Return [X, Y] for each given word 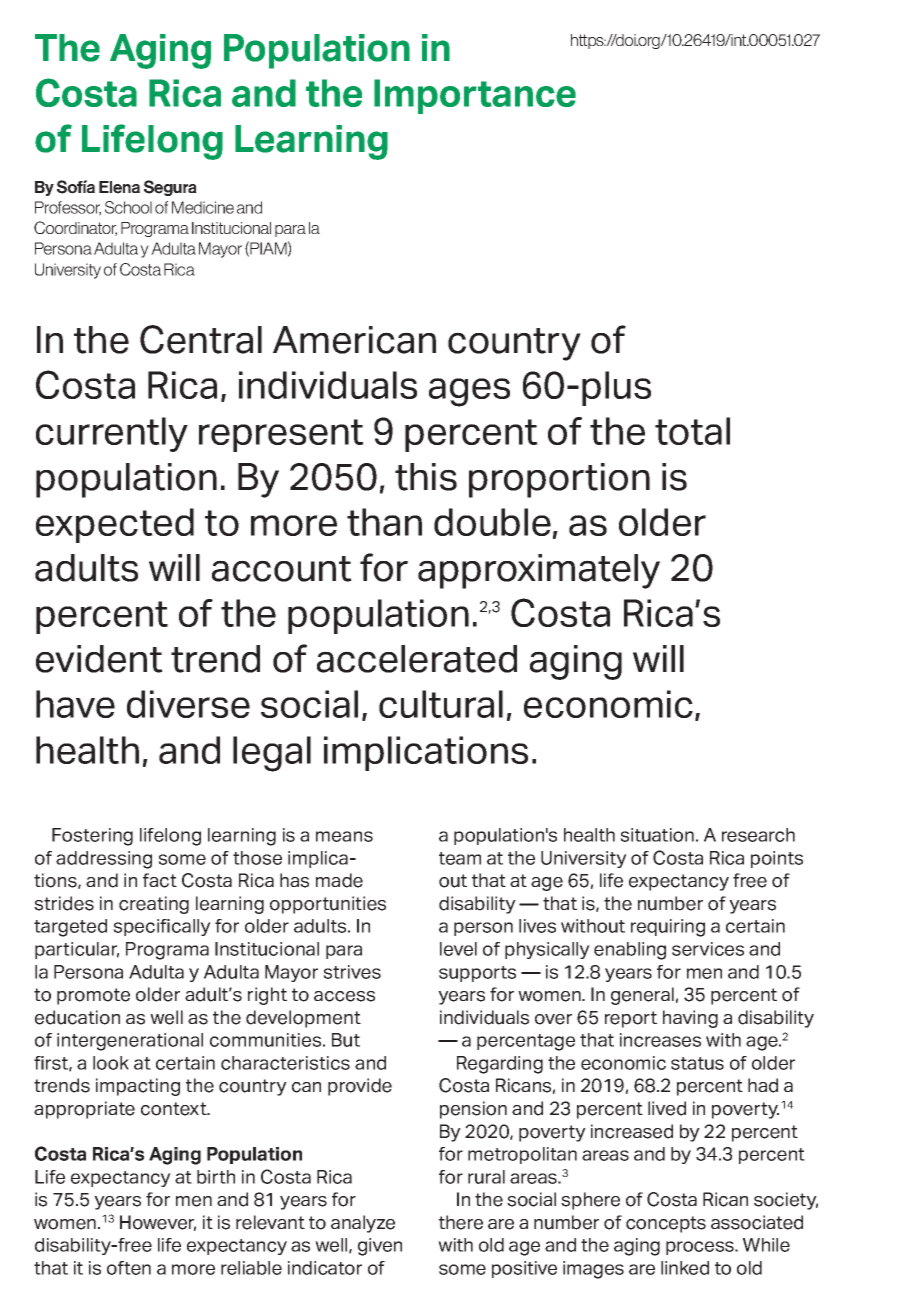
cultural [441, 704]
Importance [475, 96]
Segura [170, 188]
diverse [188, 704]
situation [657, 835]
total [692, 431]
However [158, 1223]
